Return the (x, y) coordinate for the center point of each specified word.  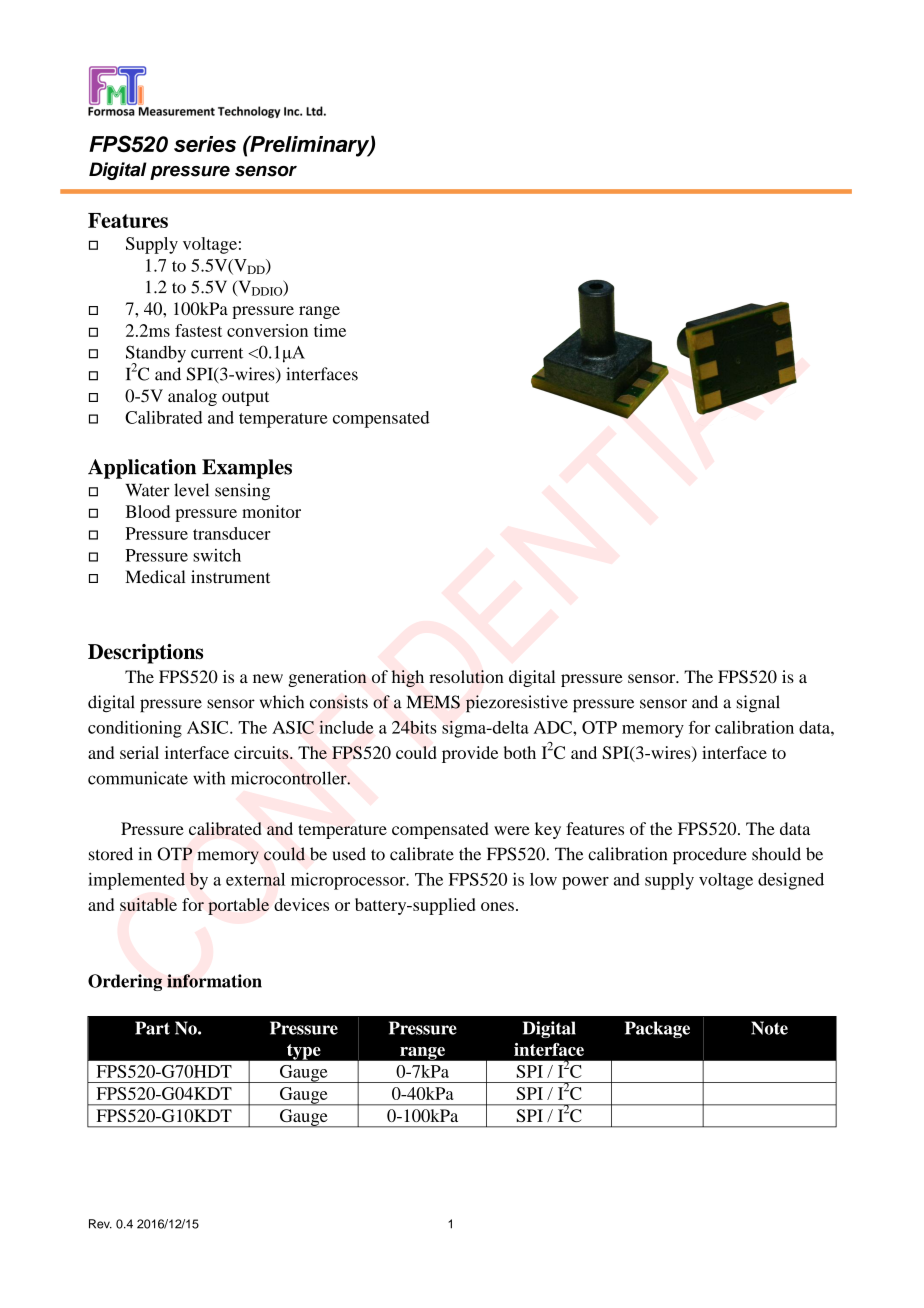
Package (657, 1029)
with (209, 778)
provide (470, 754)
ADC (554, 727)
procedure (710, 855)
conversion (267, 330)
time (330, 330)
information (214, 981)
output (245, 398)
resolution (466, 676)
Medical (155, 577)
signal (758, 704)
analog (192, 397)
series (205, 144)
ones (497, 906)
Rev (100, 1224)
